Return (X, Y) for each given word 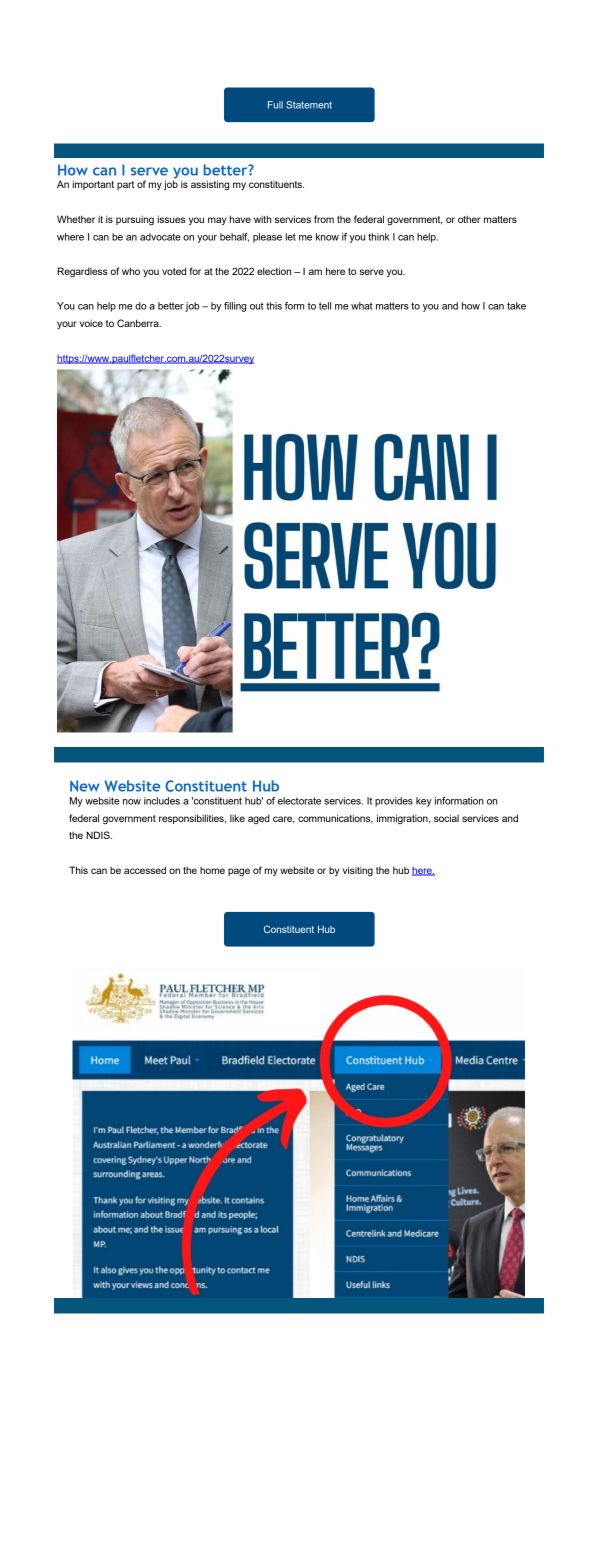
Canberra (139, 323)
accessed (145, 870)
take (516, 306)
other (469, 219)
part (125, 185)
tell (325, 306)
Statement (309, 105)
